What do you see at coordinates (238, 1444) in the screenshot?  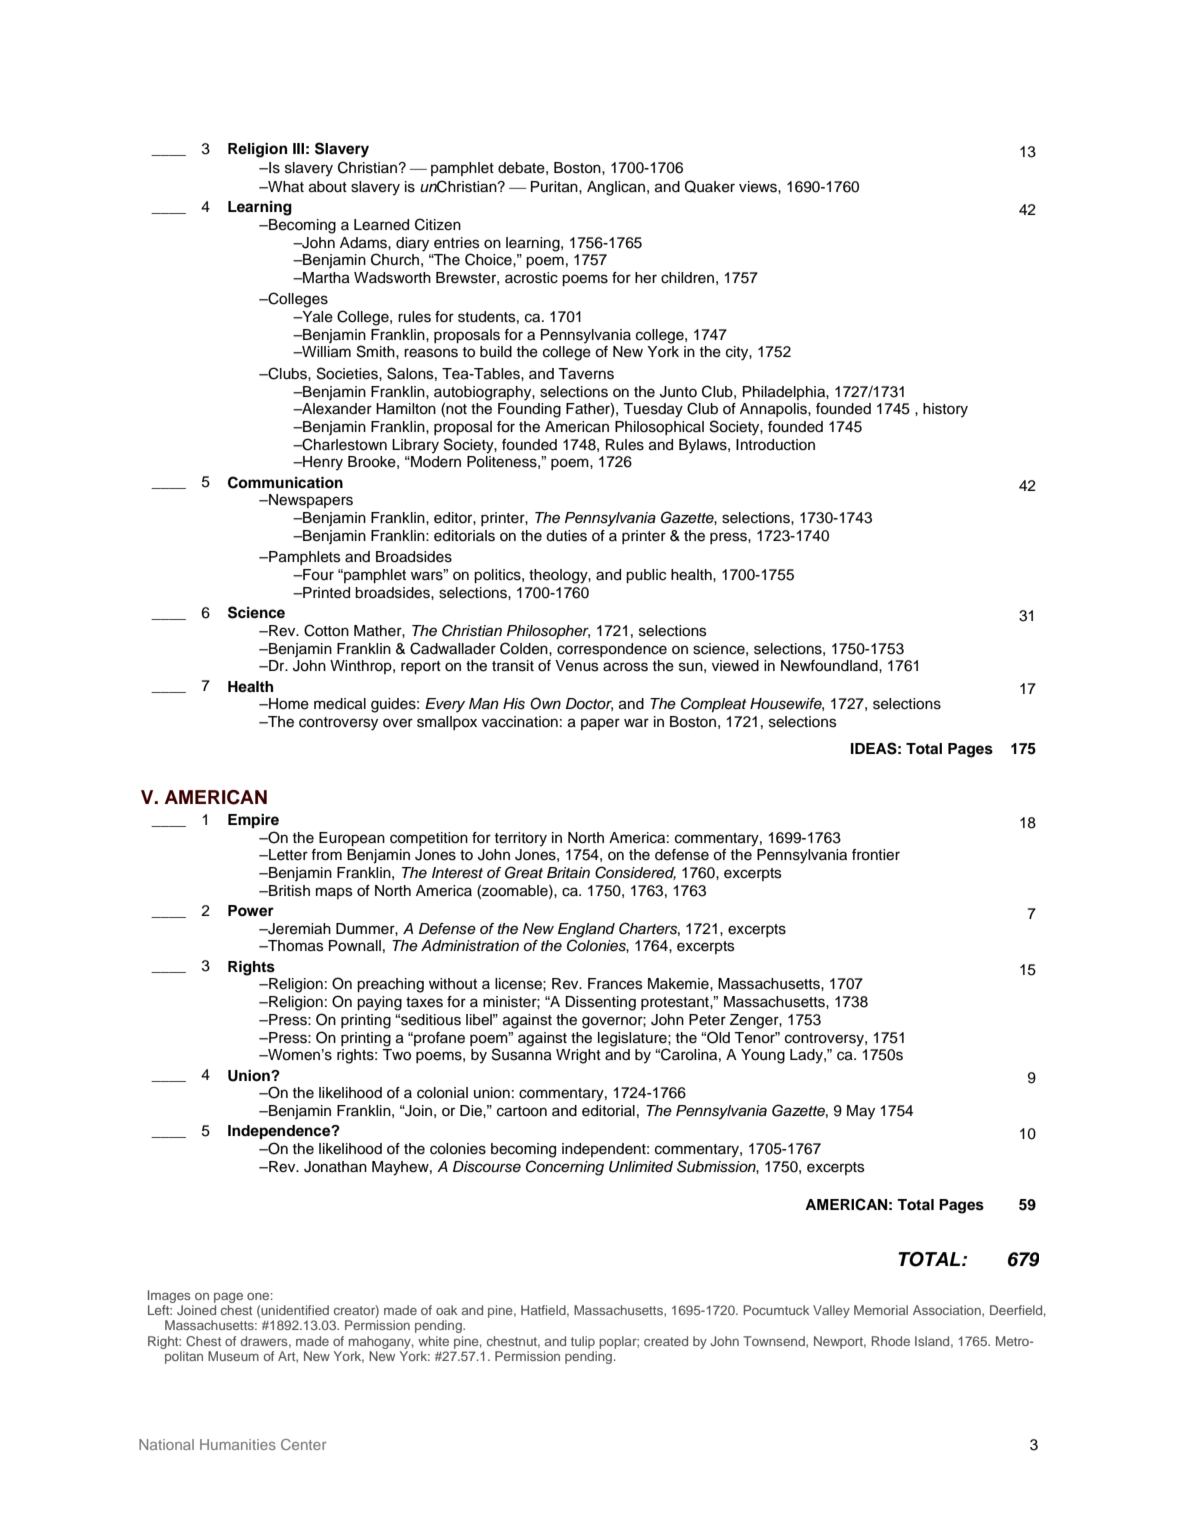 I see `Humanities` at bounding box center [238, 1444].
